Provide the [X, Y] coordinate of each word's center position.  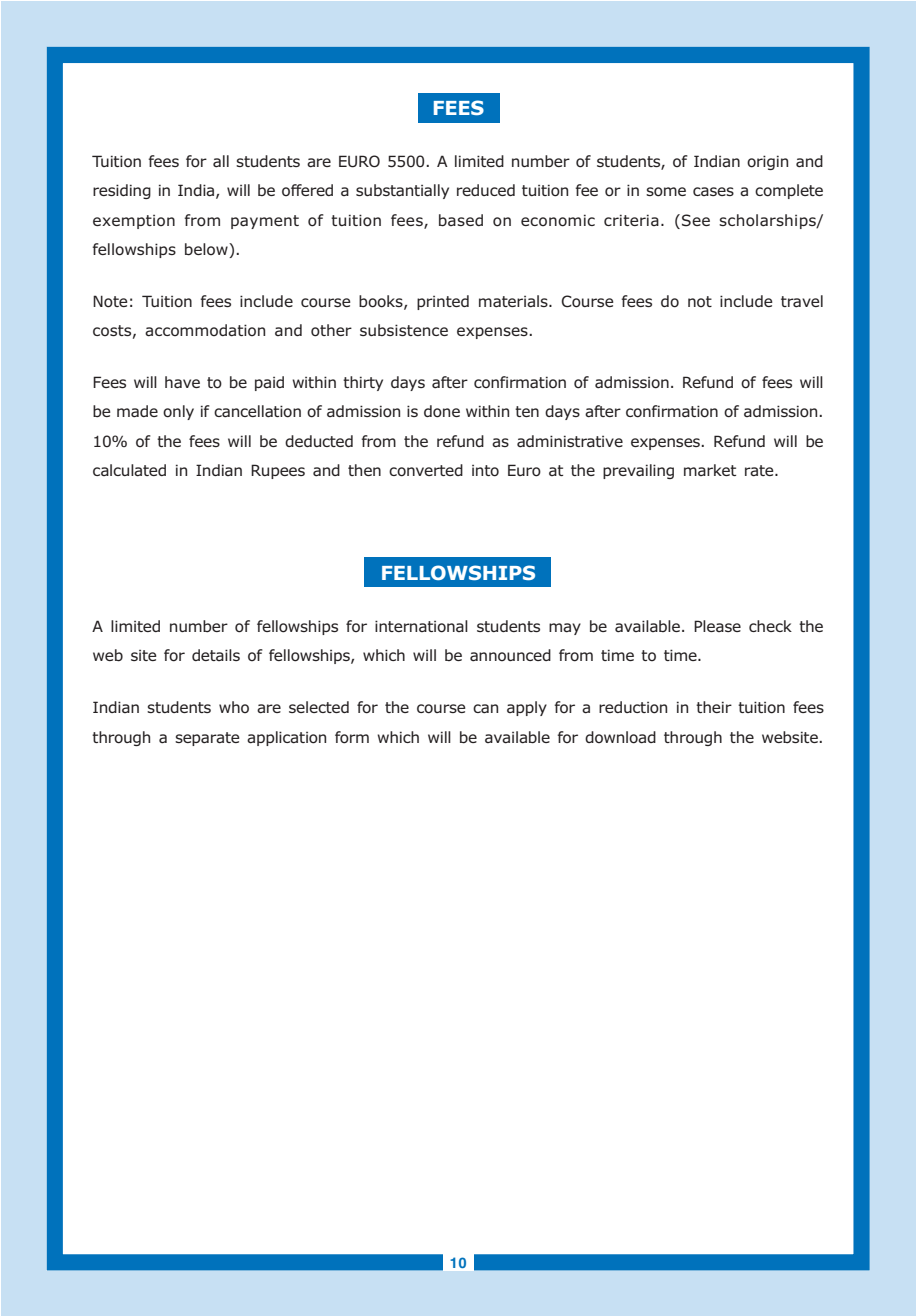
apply [527, 708]
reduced [486, 190]
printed [443, 302]
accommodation [205, 330]
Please [717, 626]
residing [122, 191]
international [421, 626]
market [710, 470]
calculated [129, 470]
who [234, 707]
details [216, 655]
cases [713, 191]
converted [426, 470]
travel [802, 301]
